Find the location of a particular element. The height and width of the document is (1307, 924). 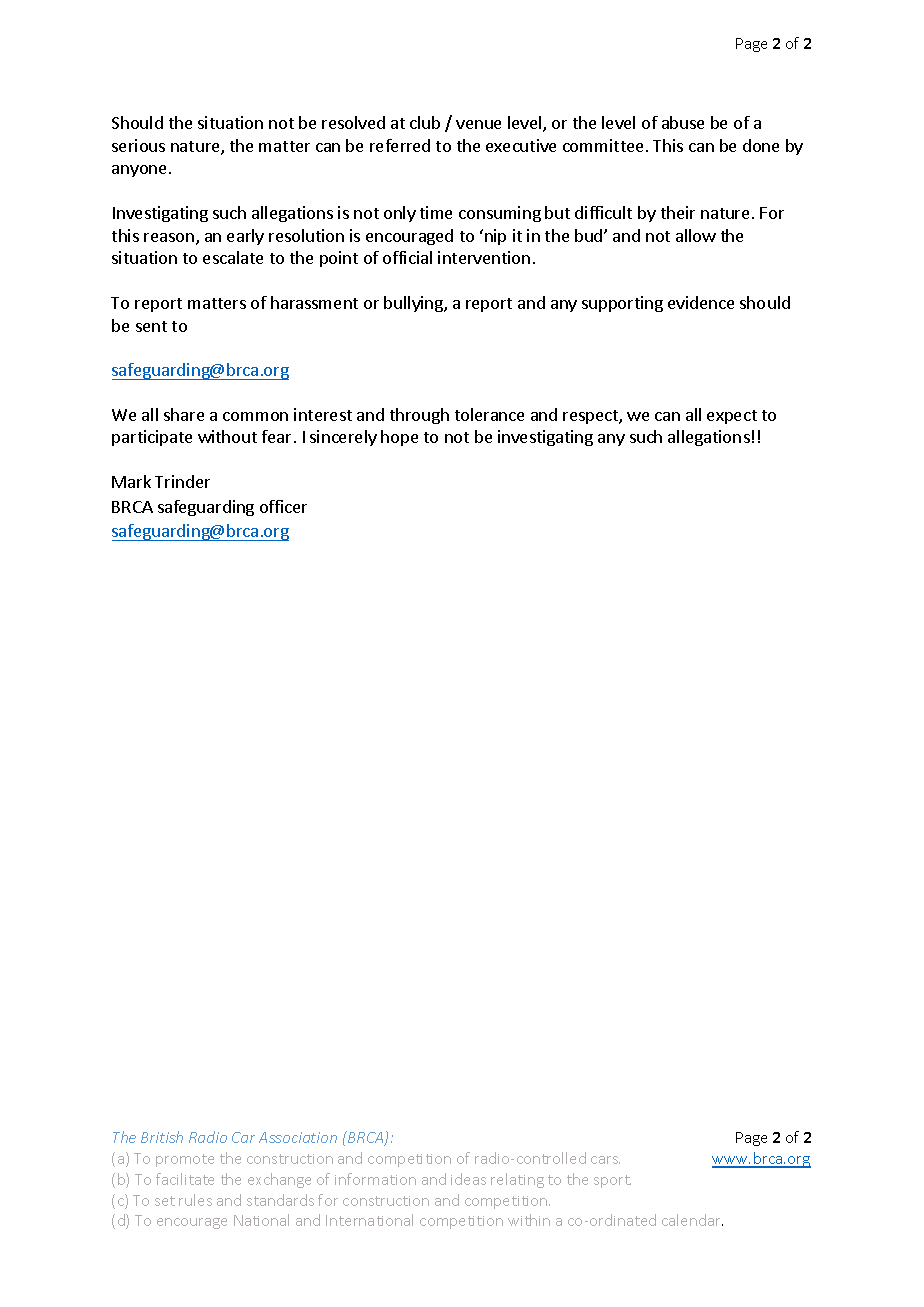

sport is located at coordinates (612, 1181).
